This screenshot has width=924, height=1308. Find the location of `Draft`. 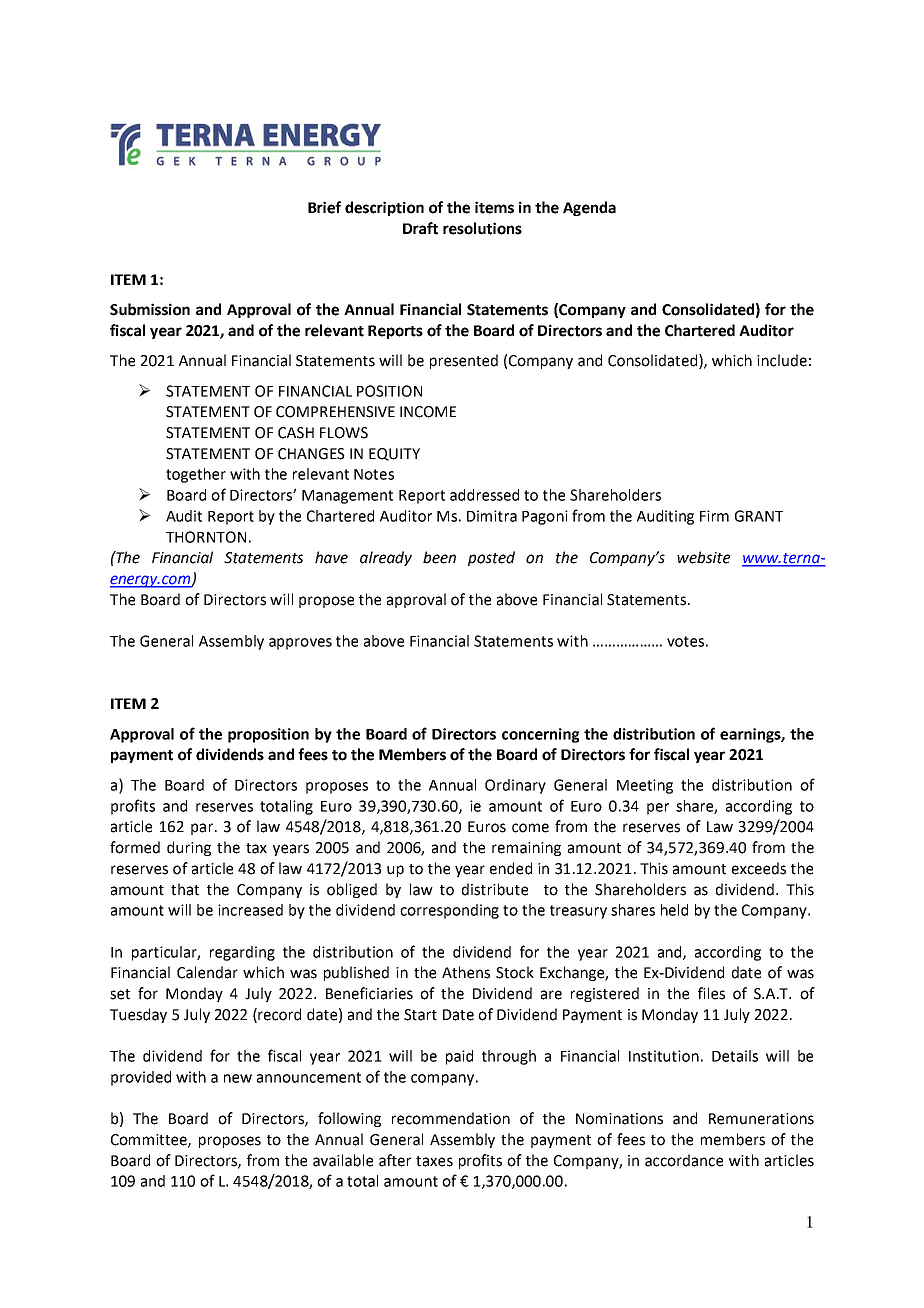

Draft is located at coordinates (420, 228).
